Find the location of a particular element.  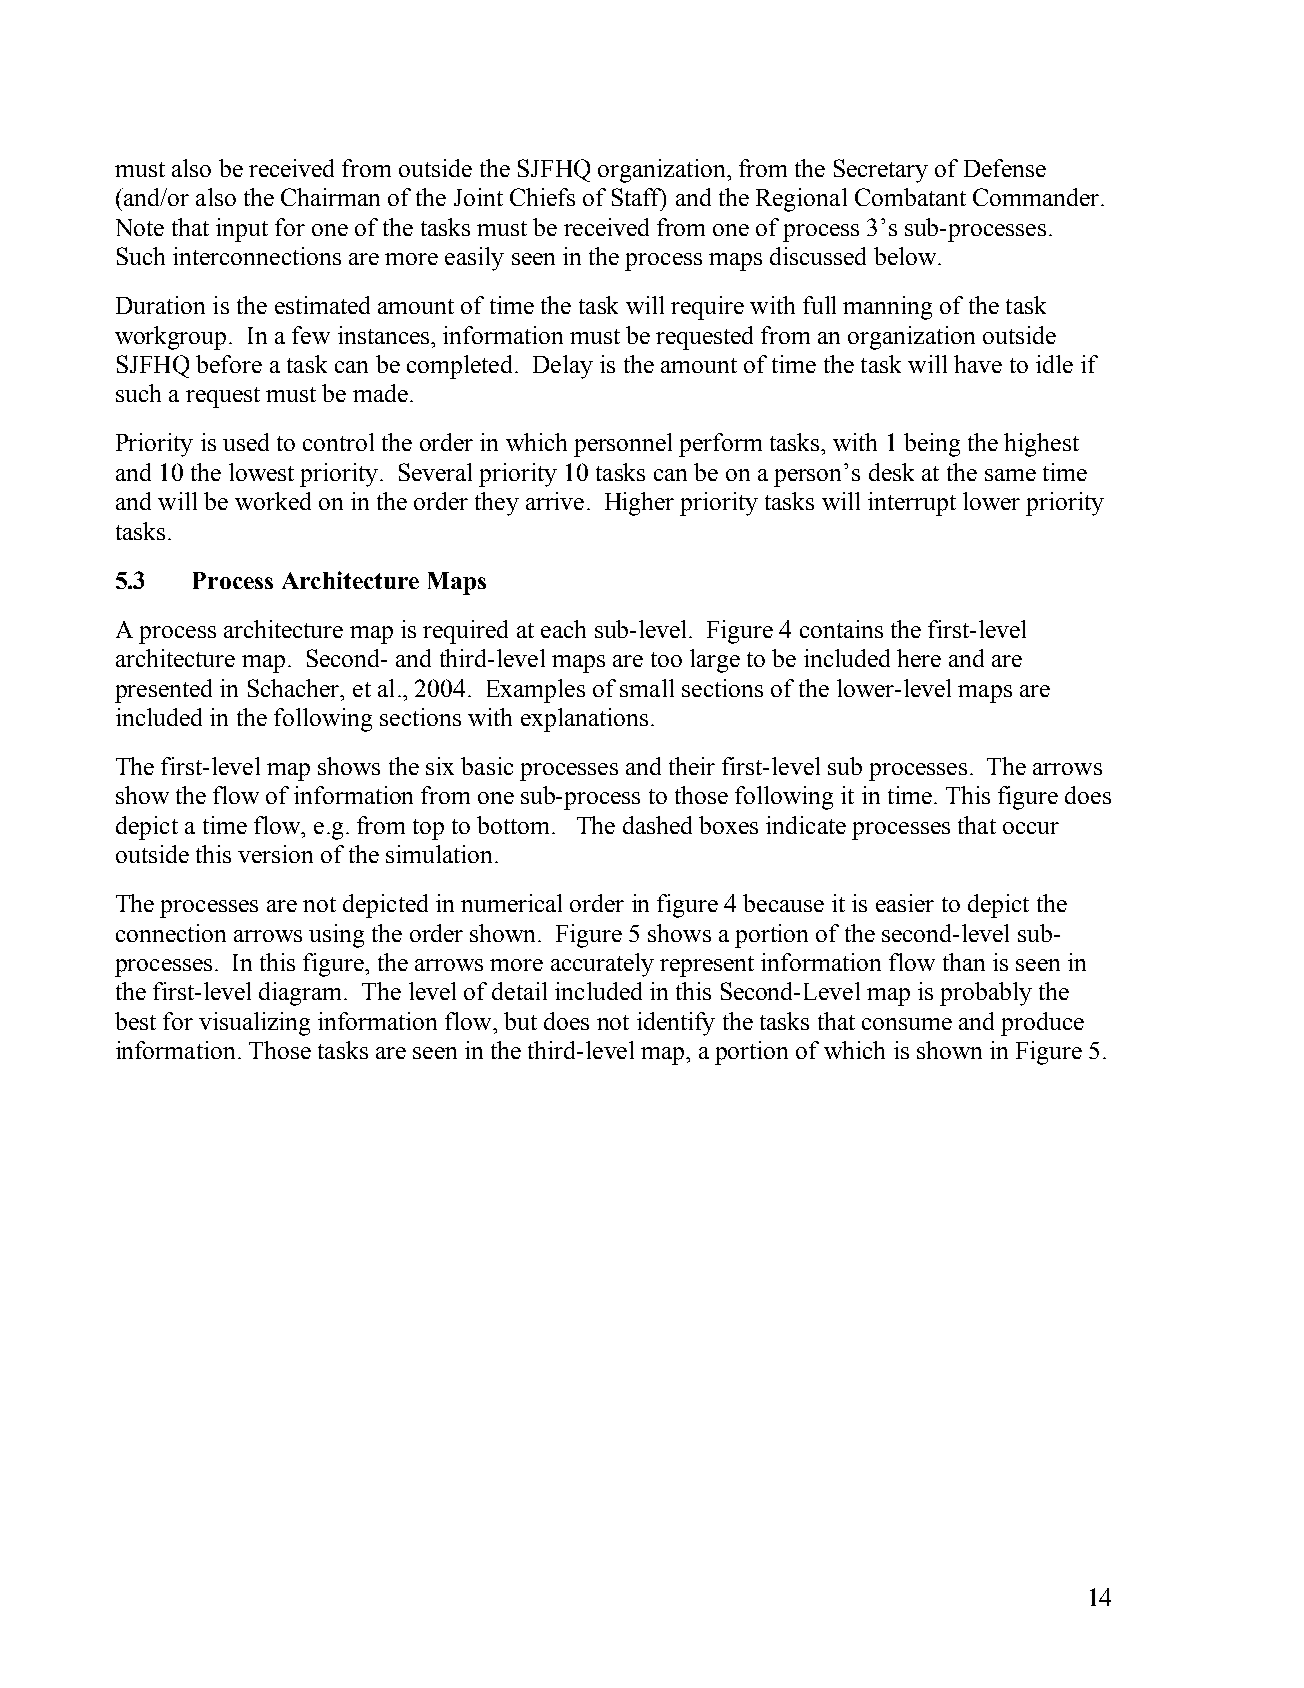

probably is located at coordinates (986, 994).
